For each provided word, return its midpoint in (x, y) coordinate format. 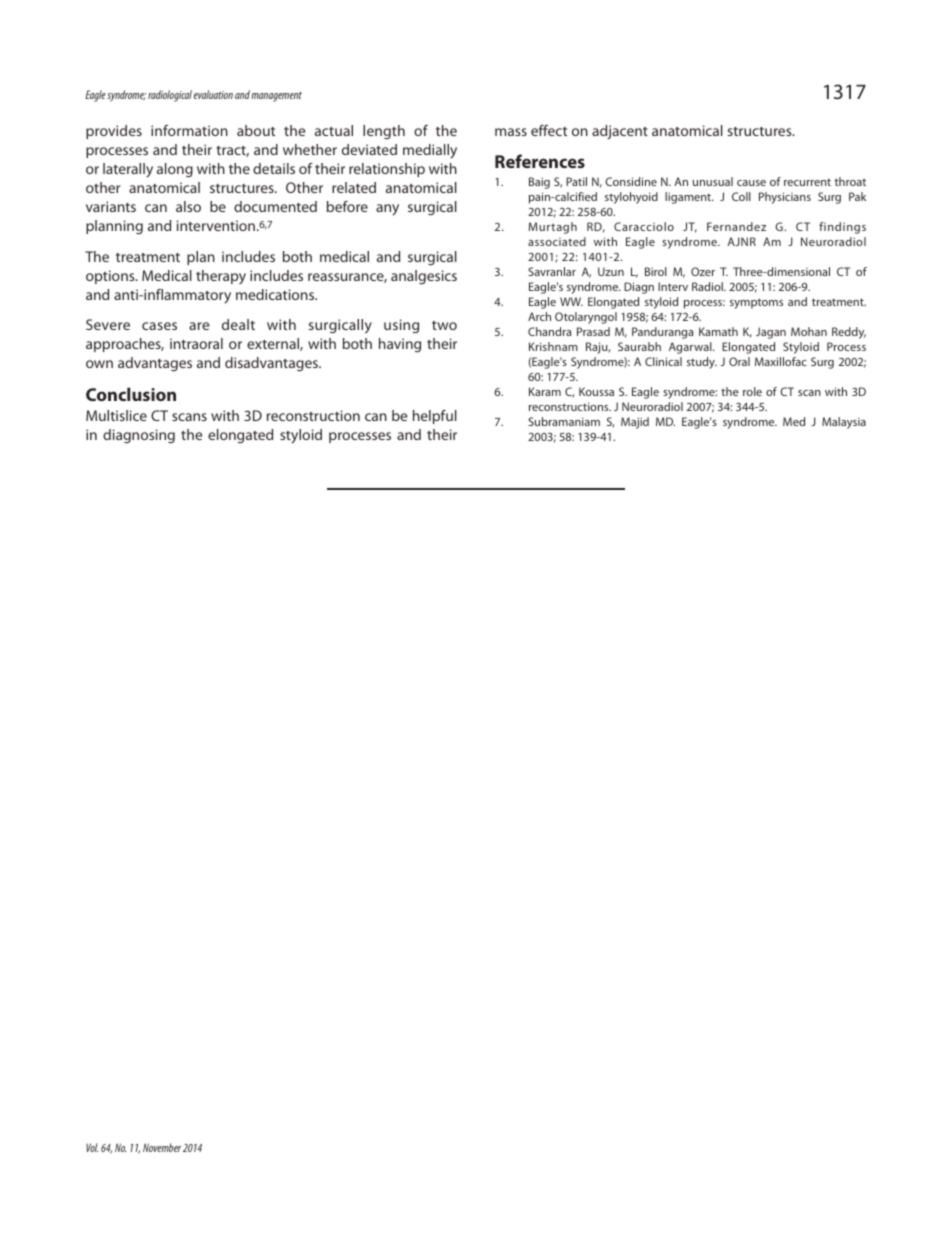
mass (511, 132)
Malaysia (844, 423)
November (162, 1147)
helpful (435, 417)
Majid (635, 423)
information (189, 130)
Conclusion (131, 394)
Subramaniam (564, 421)
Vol (92, 1147)
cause (751, 183)
